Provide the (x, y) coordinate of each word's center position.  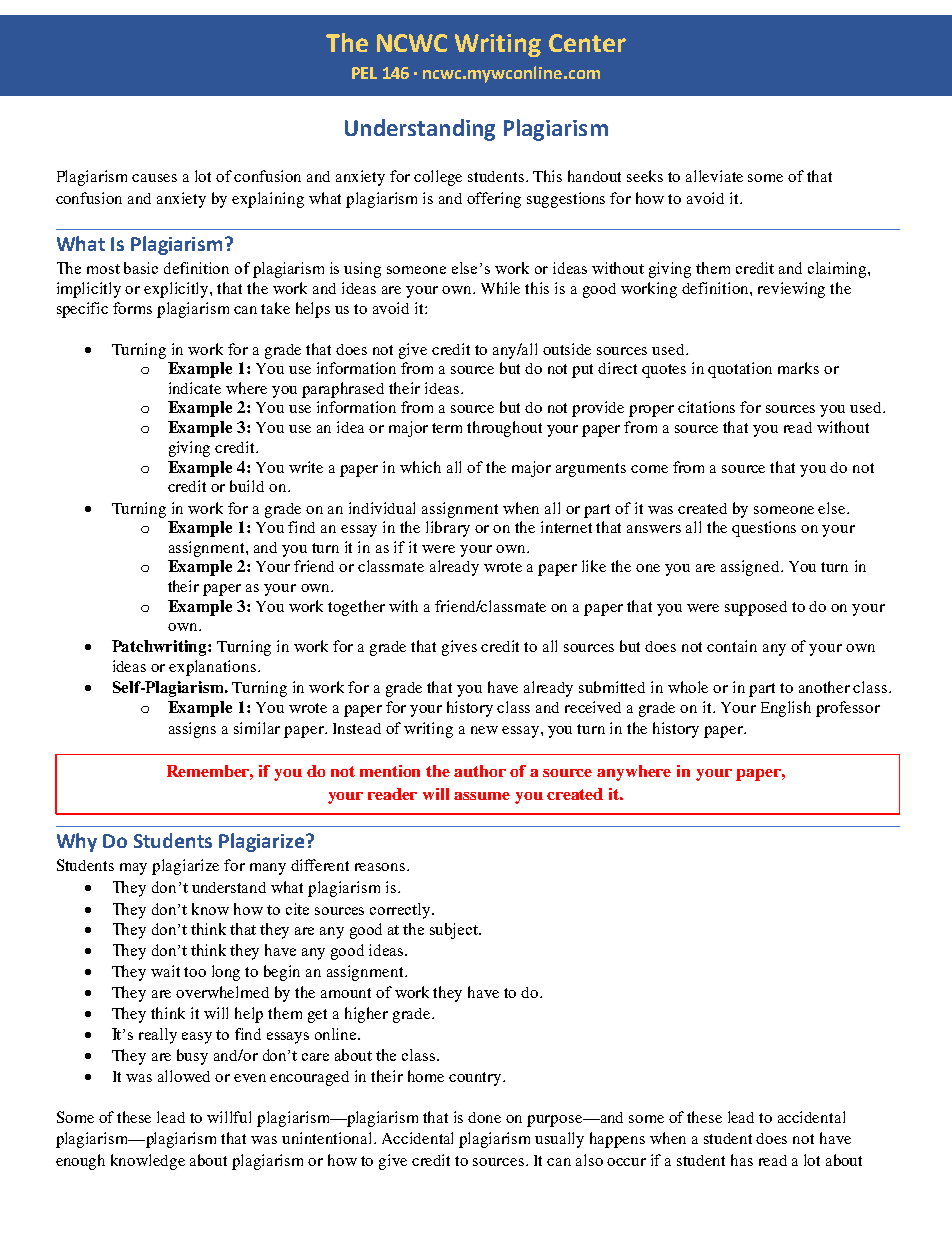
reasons (381, 867)
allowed (184, 1076)
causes (154, 178)
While (500, 288)
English (786, 709)
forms (132, 308)
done (484, 1117)
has (742, 1160)
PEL (364, 73)
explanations (212, 668)
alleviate (714, 176)
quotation (740, 370)
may (133, 869)
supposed (756, 608)
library (448, 529)
